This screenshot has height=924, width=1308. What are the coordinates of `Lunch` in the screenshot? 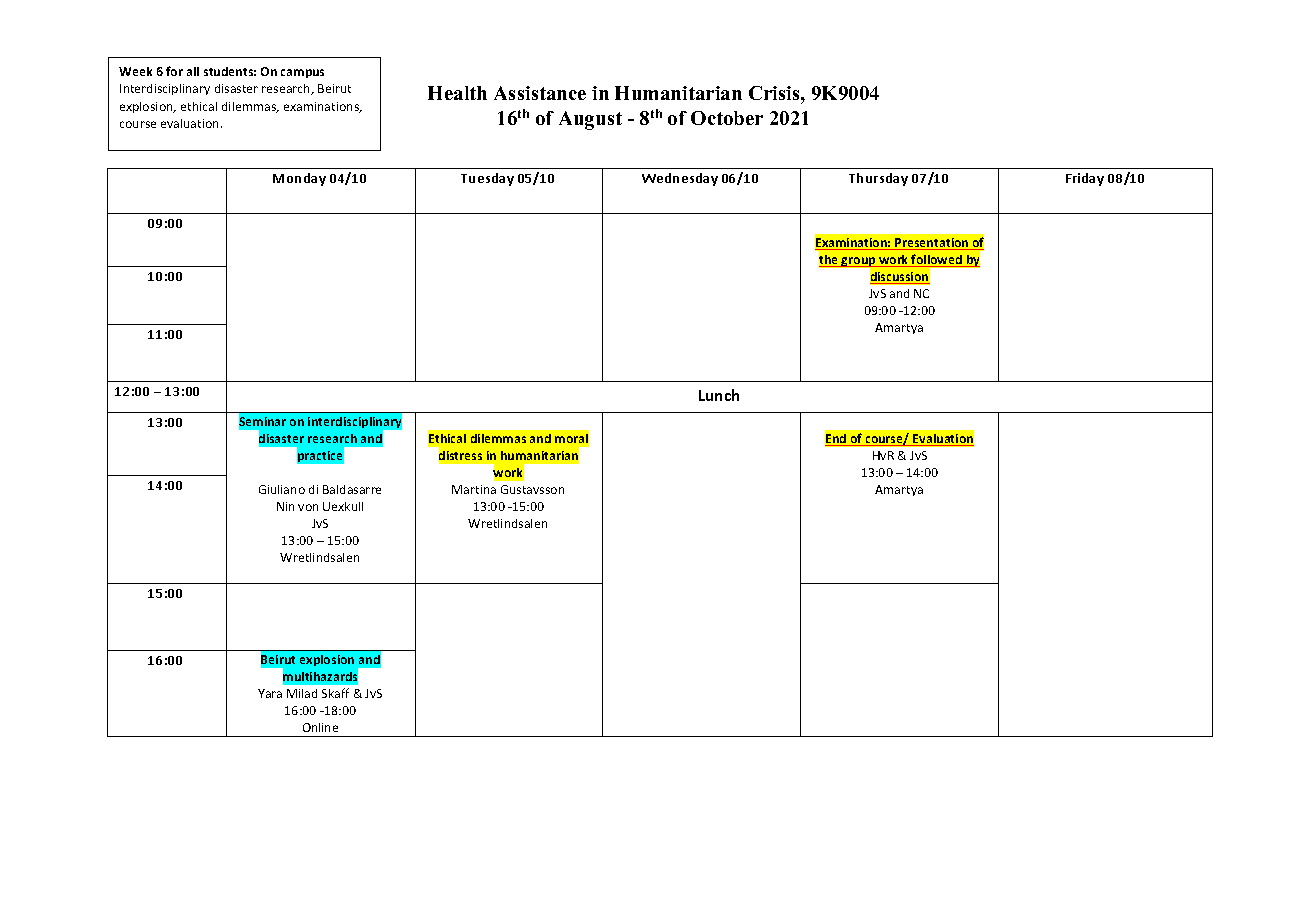 It's located at (719, 395).
